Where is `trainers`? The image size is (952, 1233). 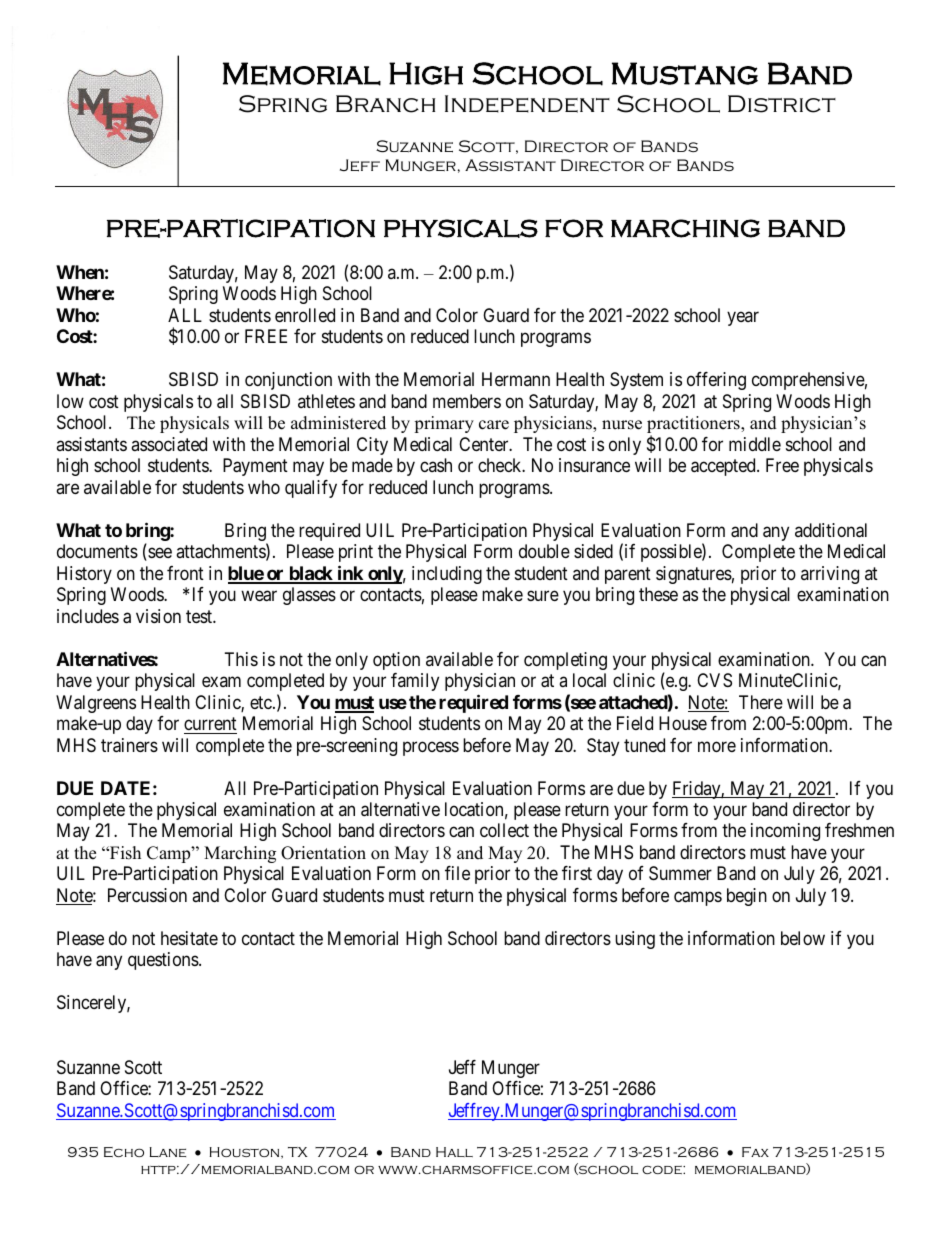
trainers is located at coordinates (129, 745).
